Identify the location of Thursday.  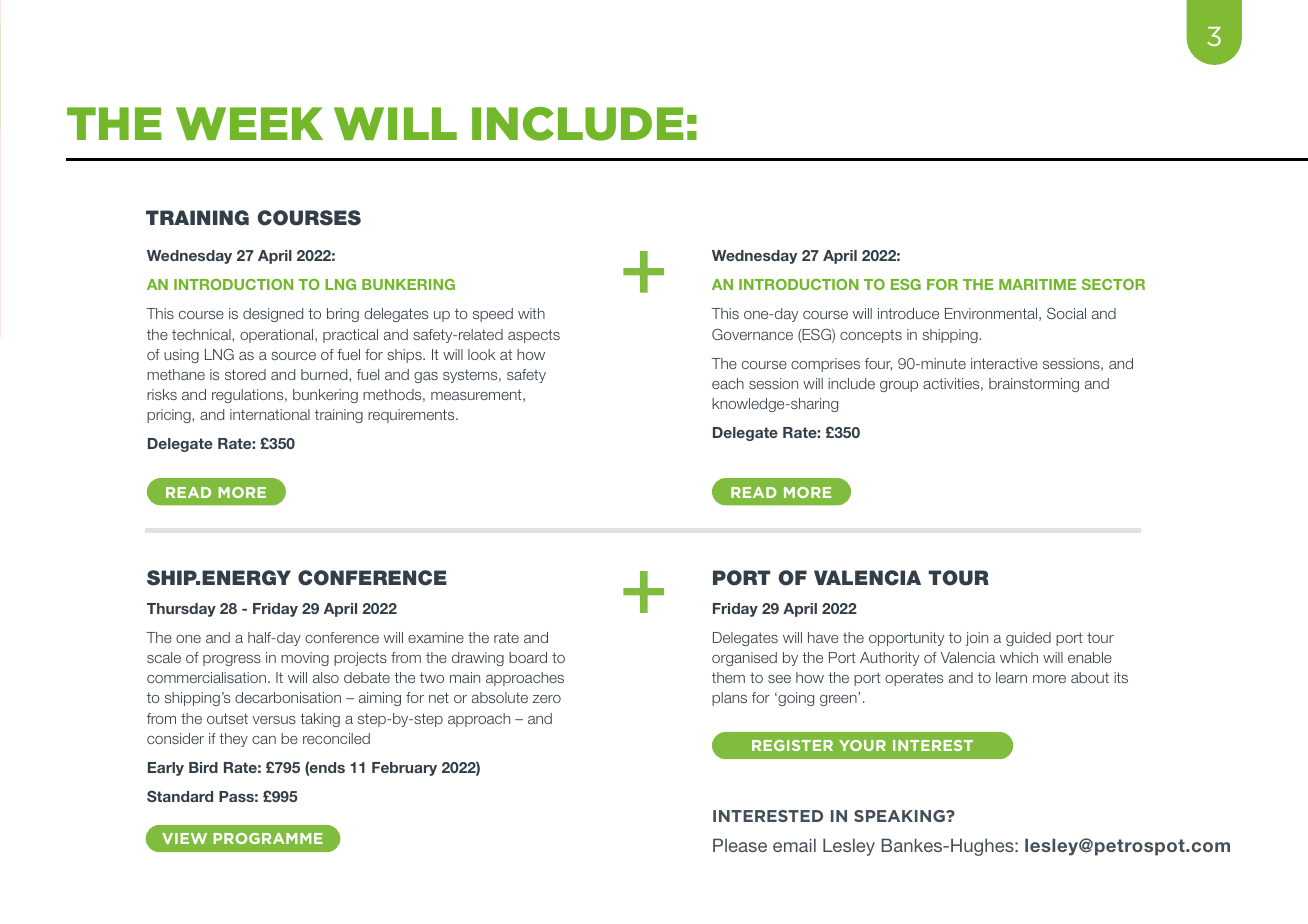
(181, 610).
